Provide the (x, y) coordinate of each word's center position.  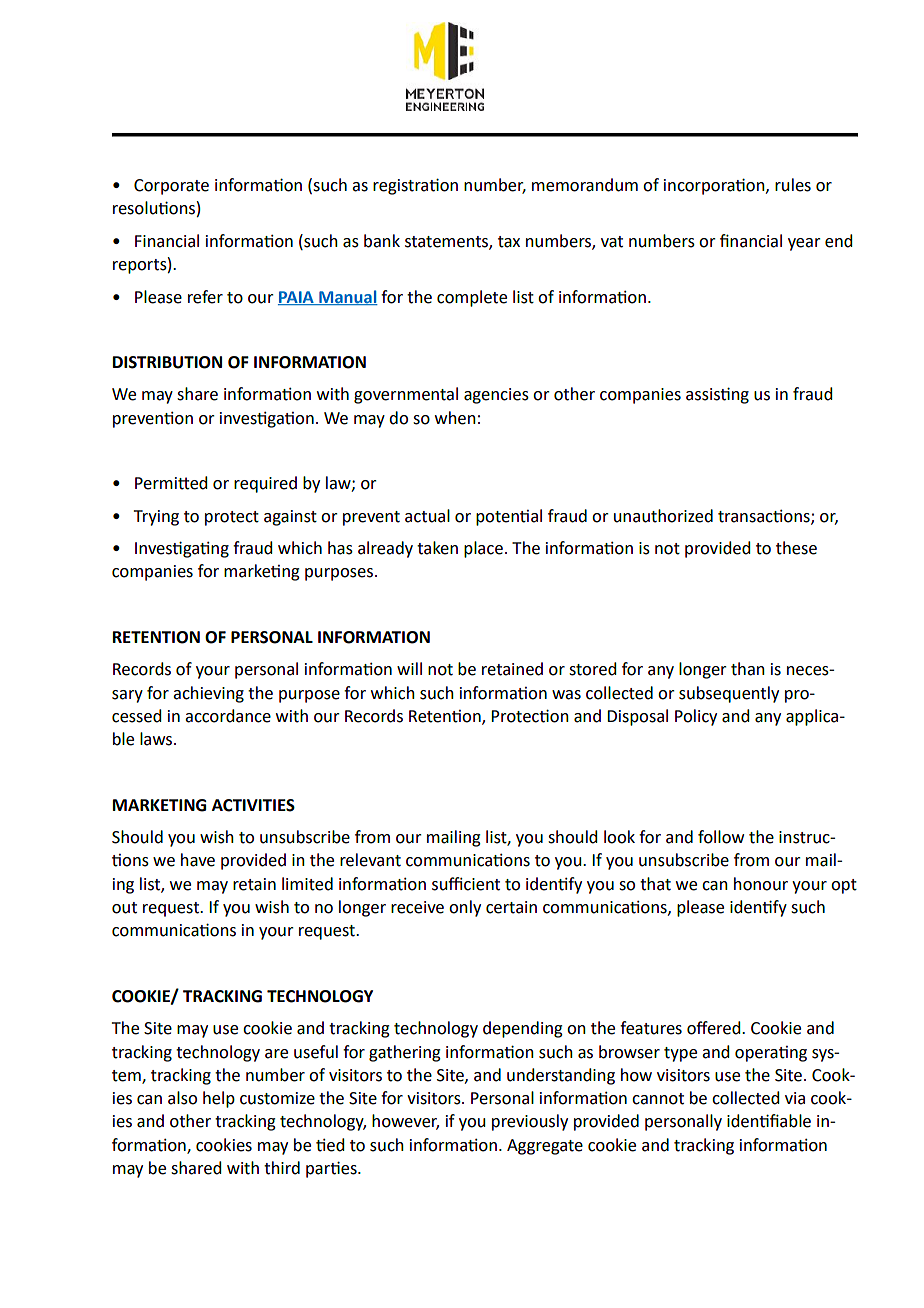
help (219, 1099)
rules (793, 185)
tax (509, 242)
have (198, 860)
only (465, 908)
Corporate (171, 187)
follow (721, 837)
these (796, 548)
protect (232, 518)
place (483, 549)
